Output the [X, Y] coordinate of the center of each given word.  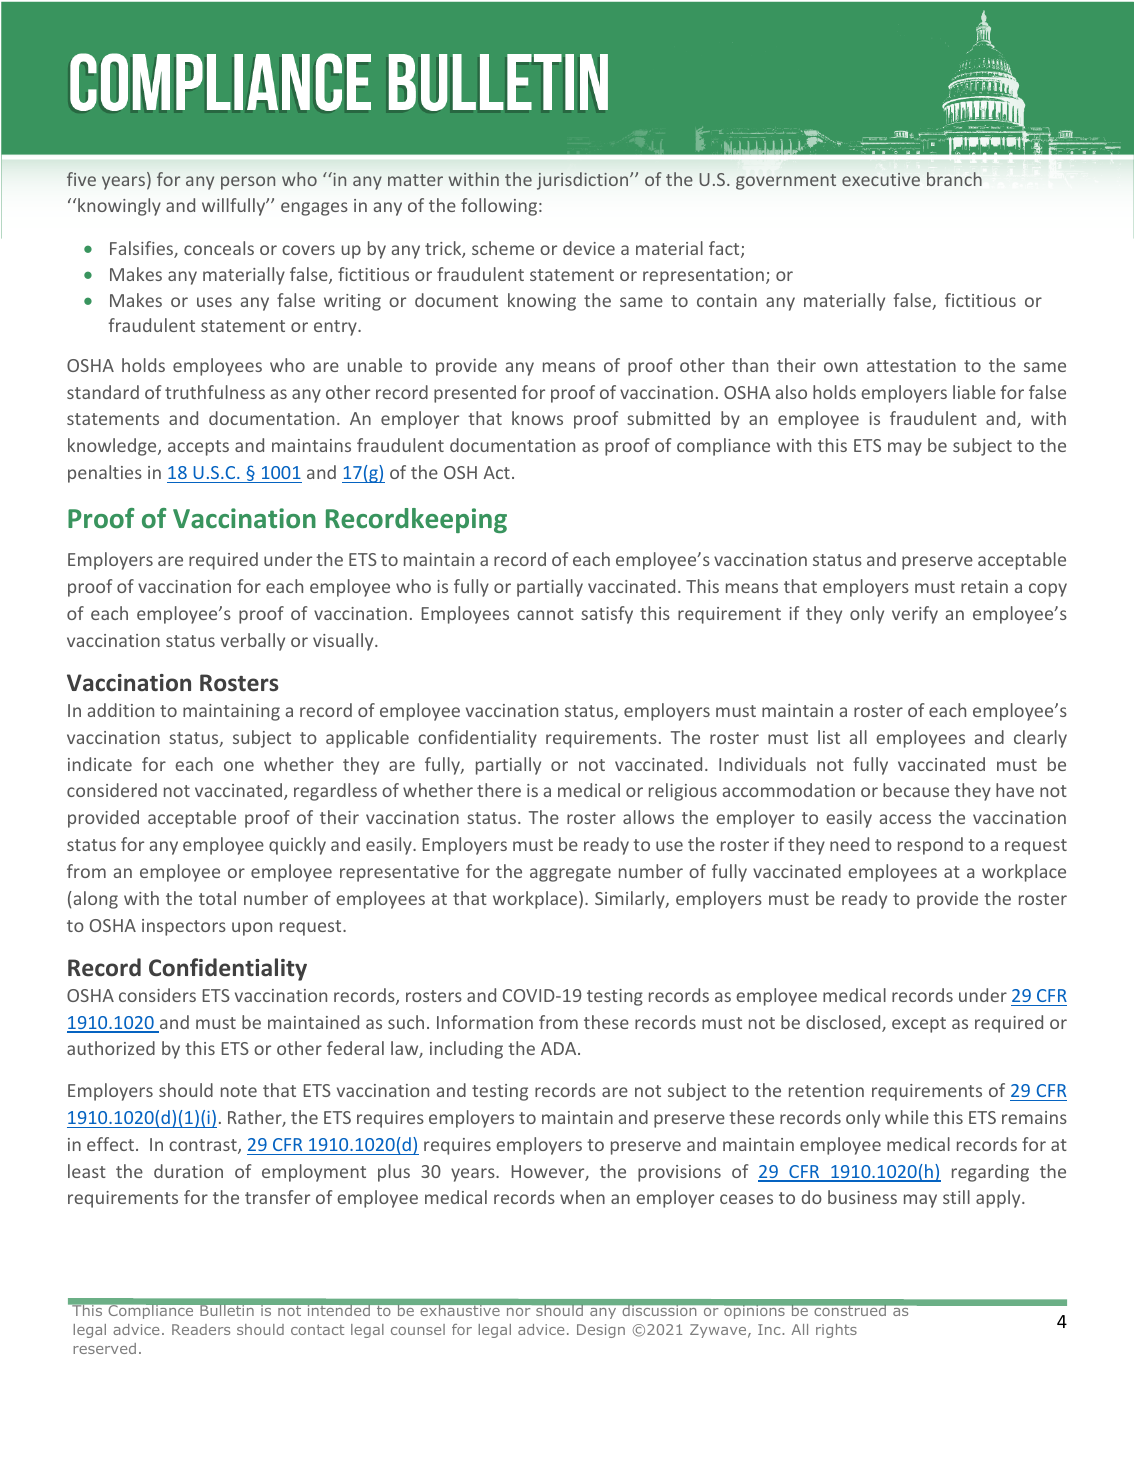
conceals [219, 248]
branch [954, 179]
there [499, 790]
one [239, 766]
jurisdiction [584, 181]
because [916, 790]
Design [601, 1331]
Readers [201, 1329]
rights [836, 1331]
